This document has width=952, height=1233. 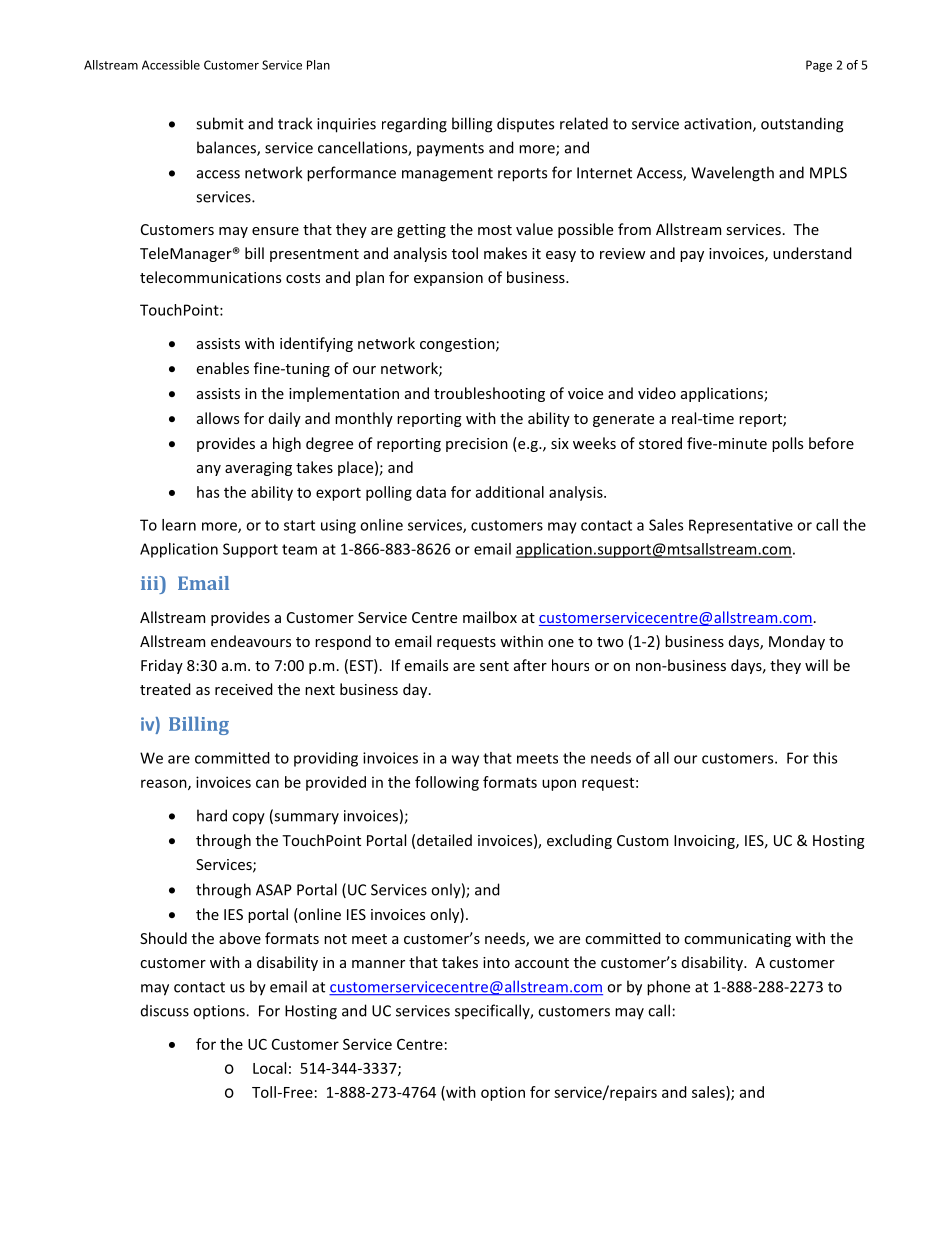 What do you see at coordinates (797, 642) in the document?
I see `Monday` at bounding box center [797, 642].
